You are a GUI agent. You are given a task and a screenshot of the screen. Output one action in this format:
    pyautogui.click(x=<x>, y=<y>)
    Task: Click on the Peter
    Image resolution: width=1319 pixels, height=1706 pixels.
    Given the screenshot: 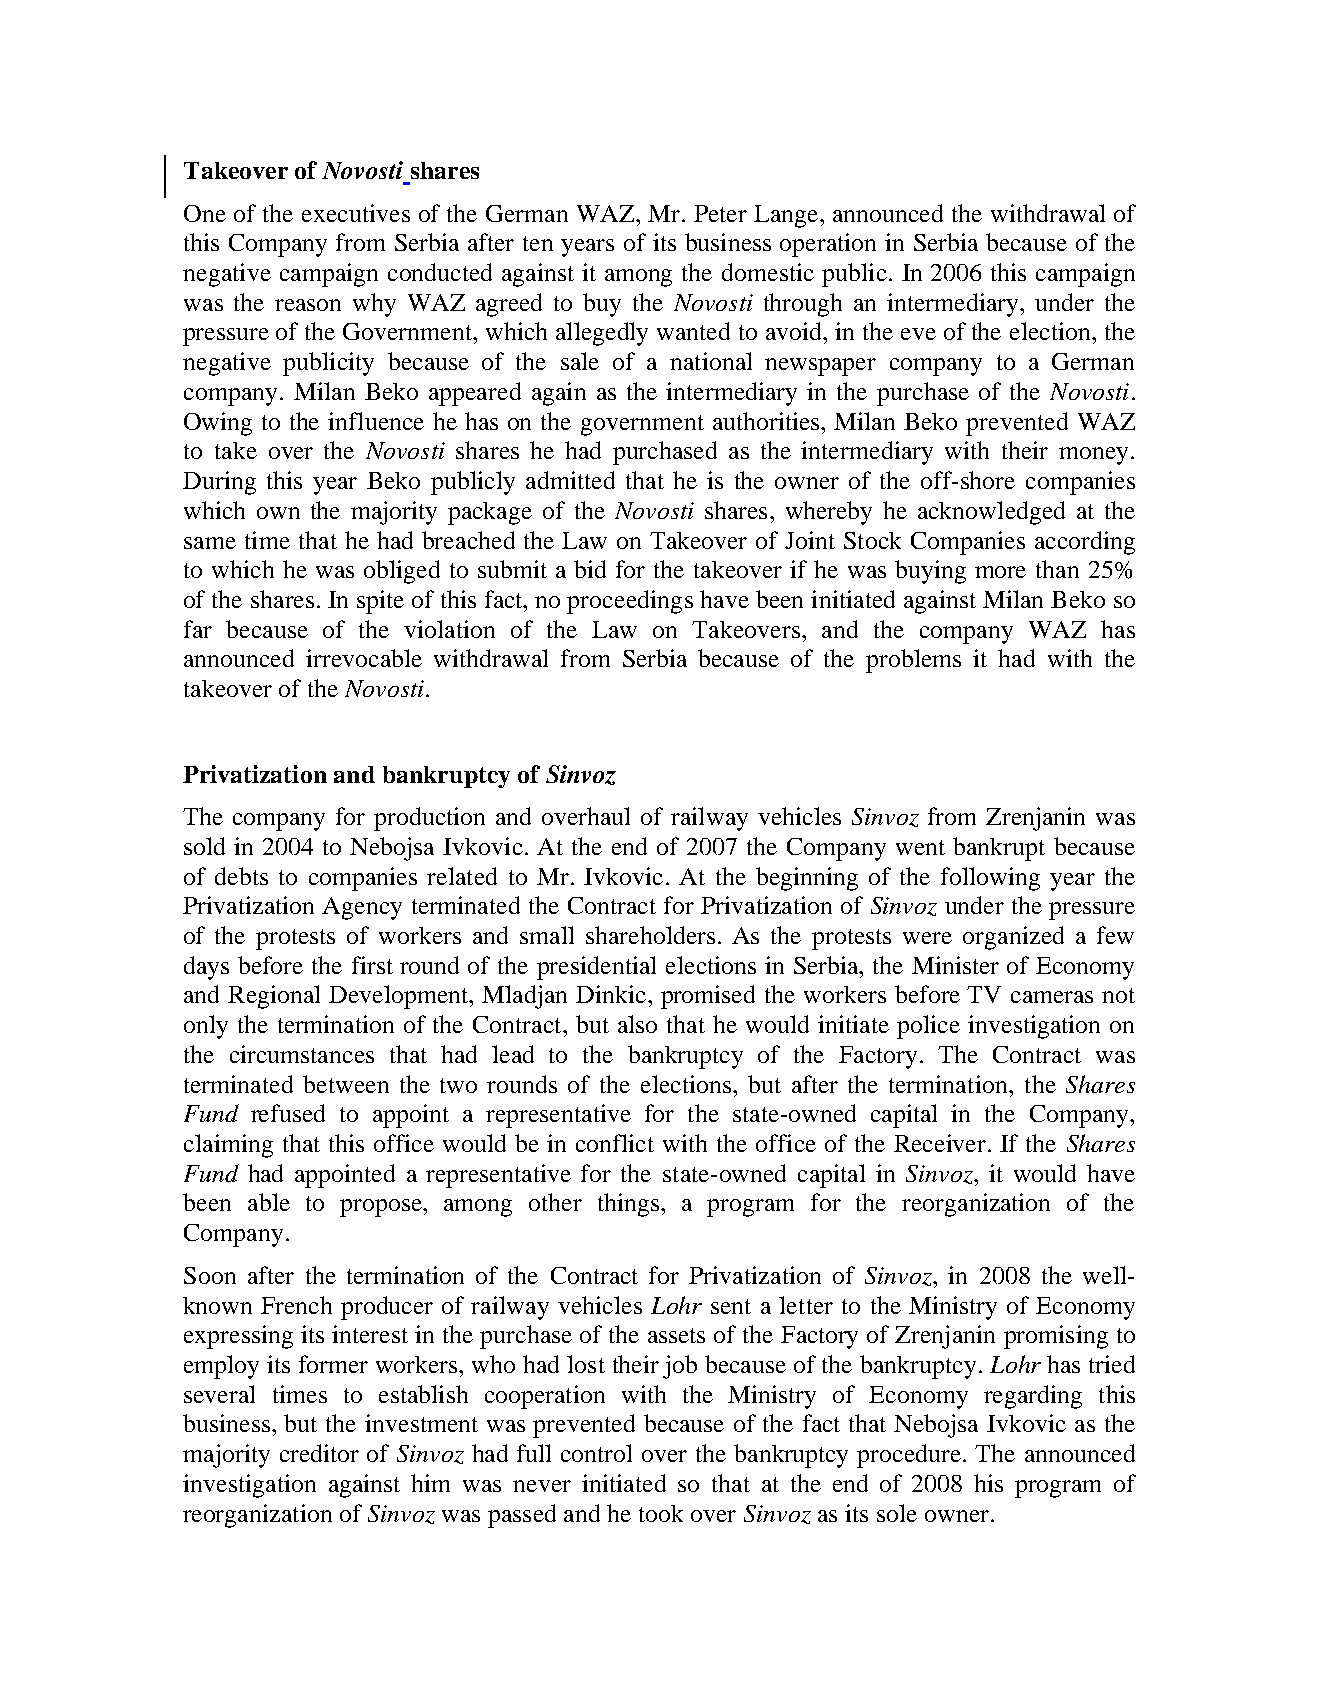 What is the action you would take?
    pyautogui.click(x=720, y=213)
